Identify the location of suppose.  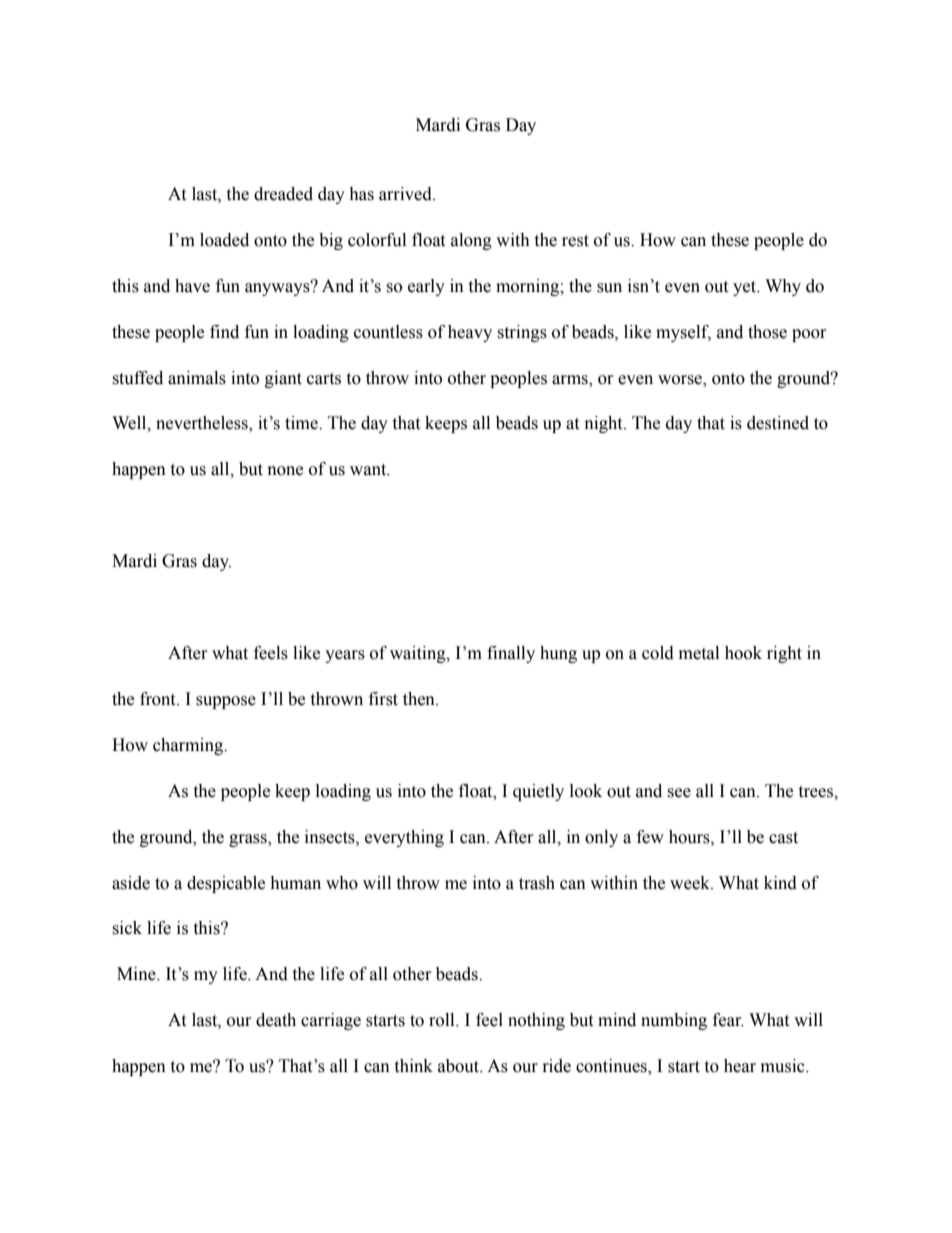
(226, 702).
